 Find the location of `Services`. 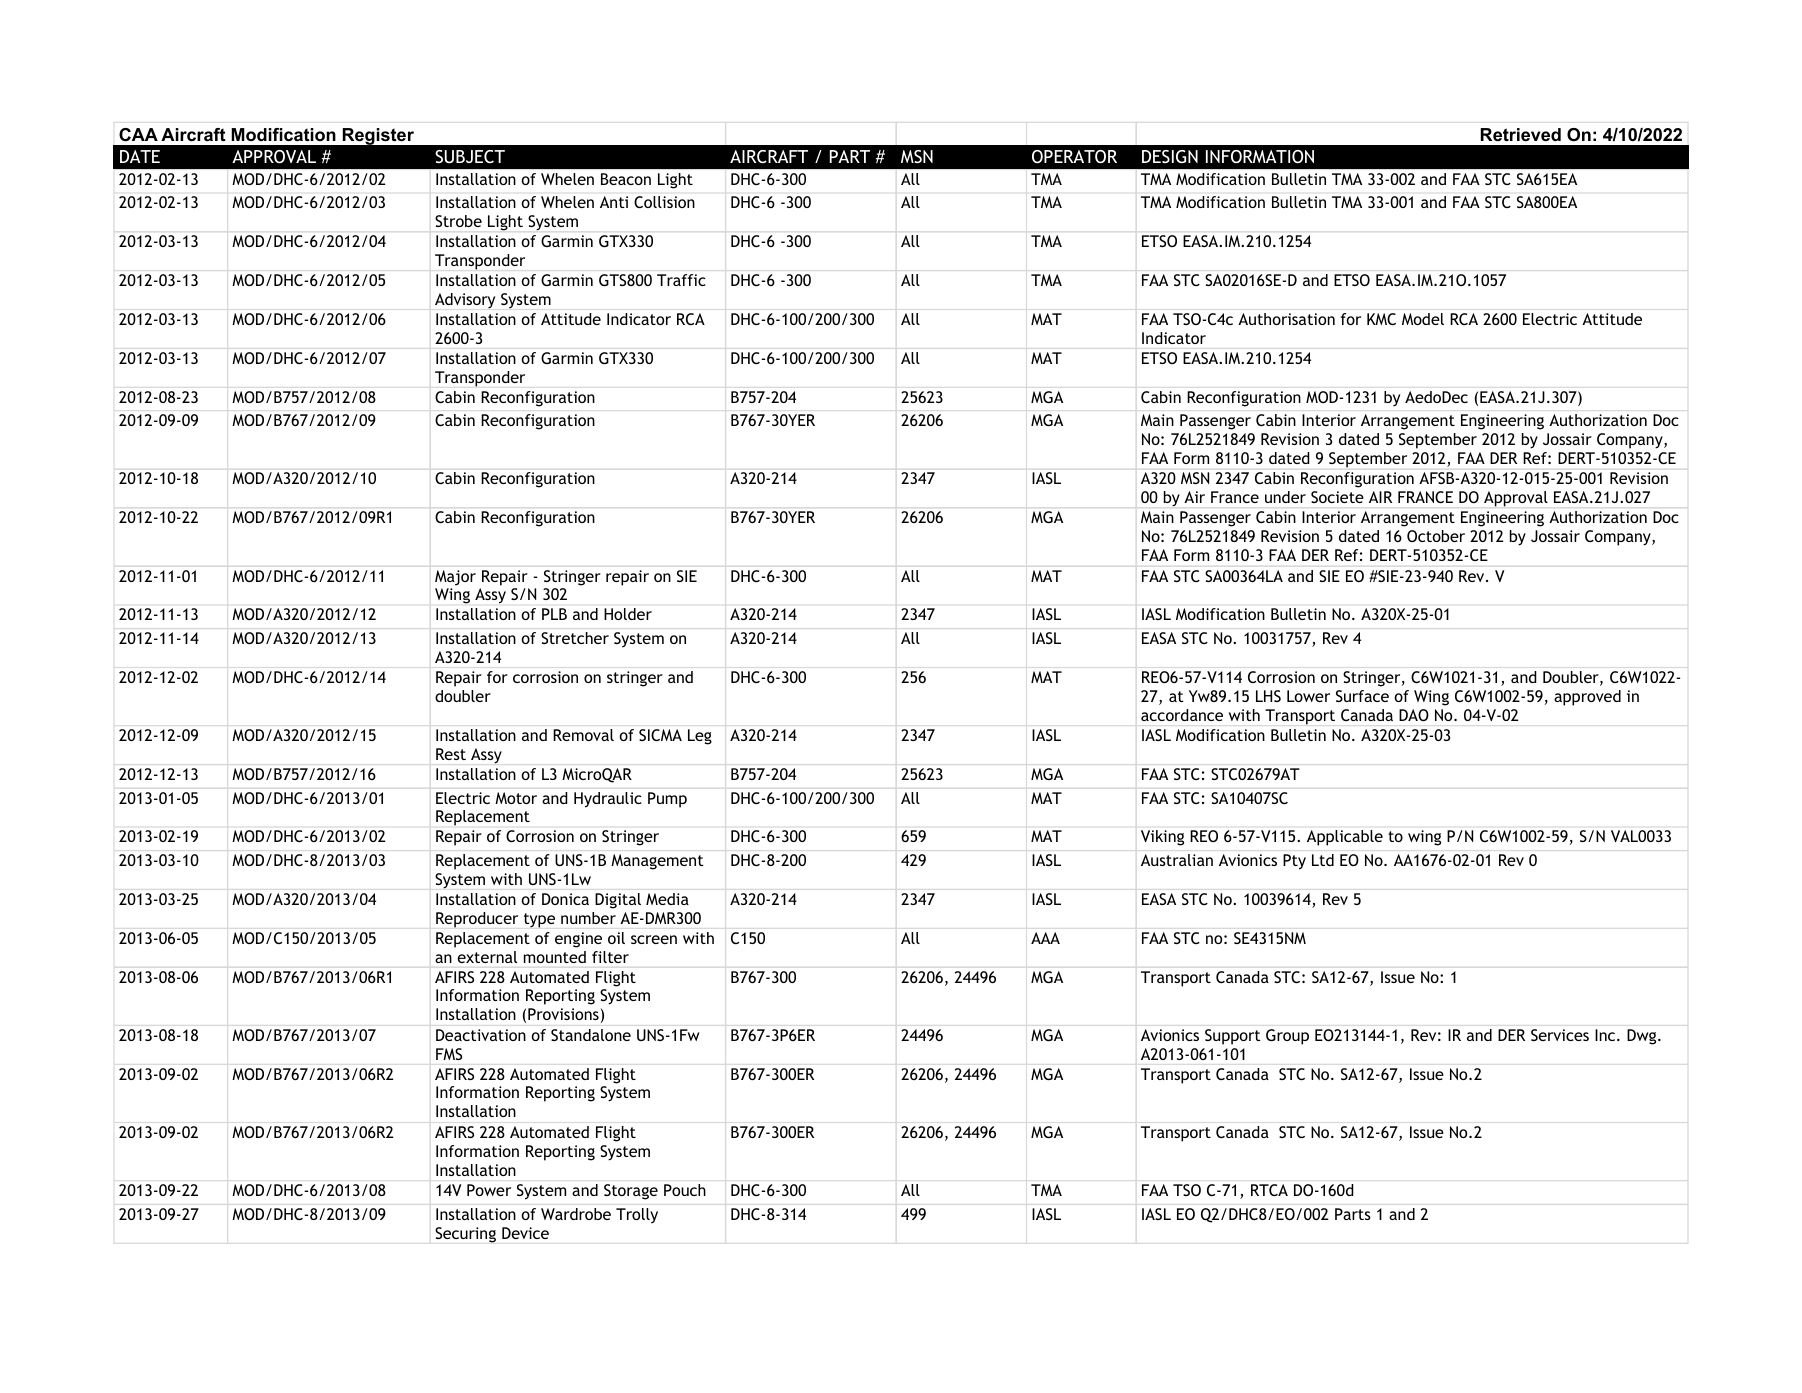

Services is located at coordinates (1560, 1035).
